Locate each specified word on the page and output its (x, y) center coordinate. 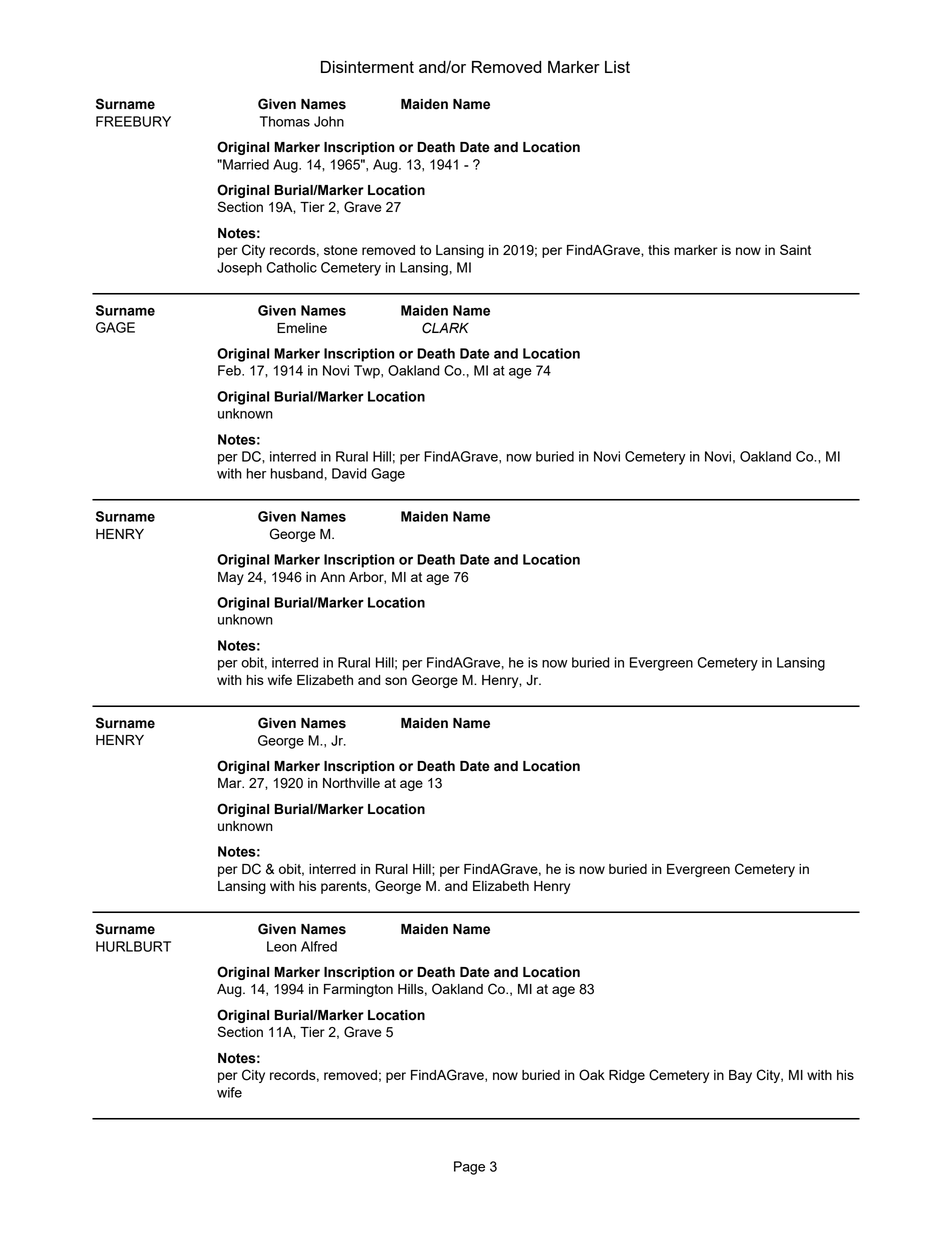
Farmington (358, 990)
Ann (332, 577)
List (617, 67)
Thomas (285, 121)
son (396, 681)
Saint (795, 249)
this (659, 250)
